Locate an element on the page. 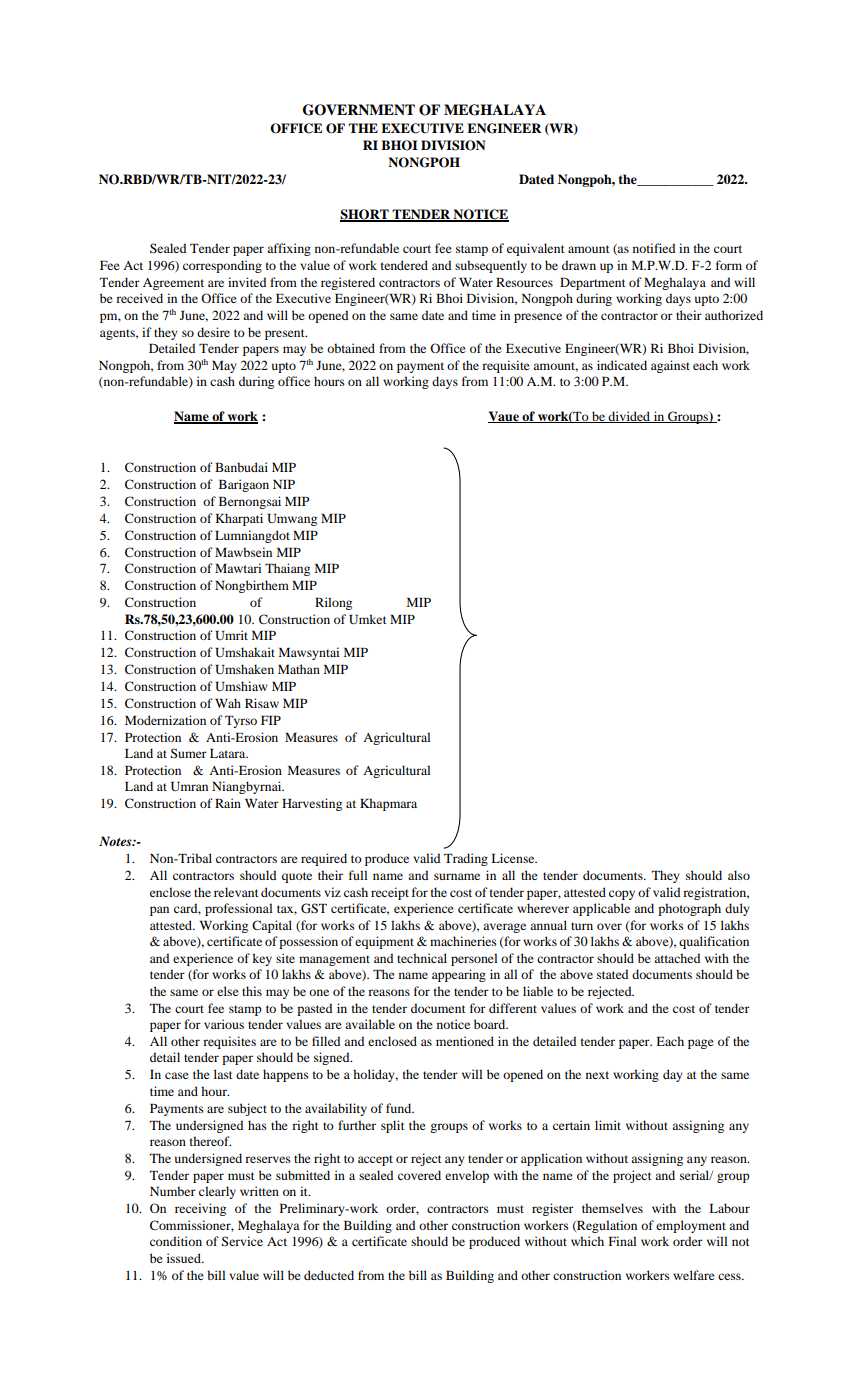 The height and width of the document is (1400, 849). Sumer is located at coordinates (188, 753).
